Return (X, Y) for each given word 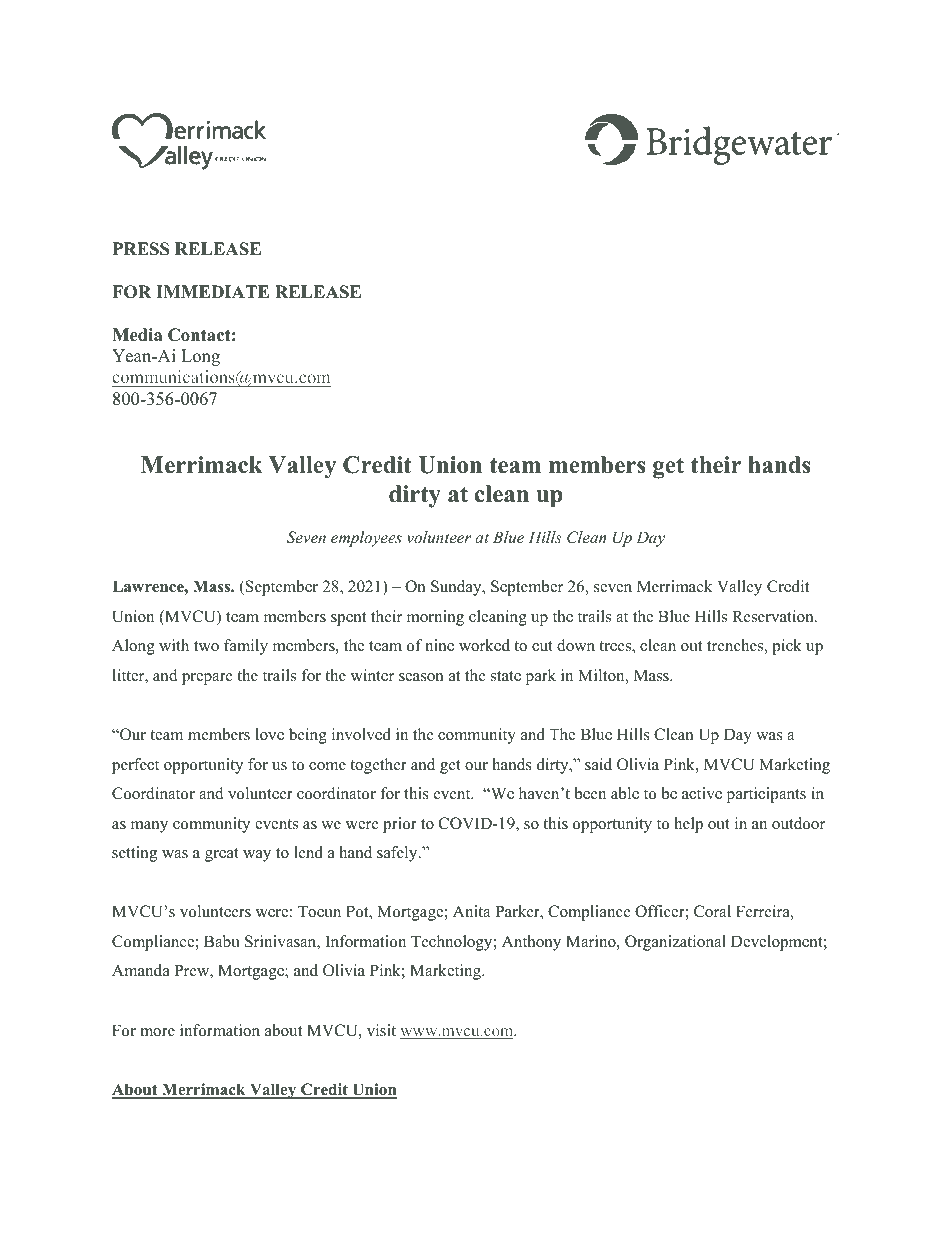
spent (348, 619)
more (157, 1032)
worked (484, 645)
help (688, 825)
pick (787, 647)
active (702, 793)
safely (398, 854)
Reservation (774, 616)
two (206, 646)
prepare (207, 679)
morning (435, 618)
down (576, 645)
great (222, 855)
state (506, 676)
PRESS (141, 249)
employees (366, 539)
